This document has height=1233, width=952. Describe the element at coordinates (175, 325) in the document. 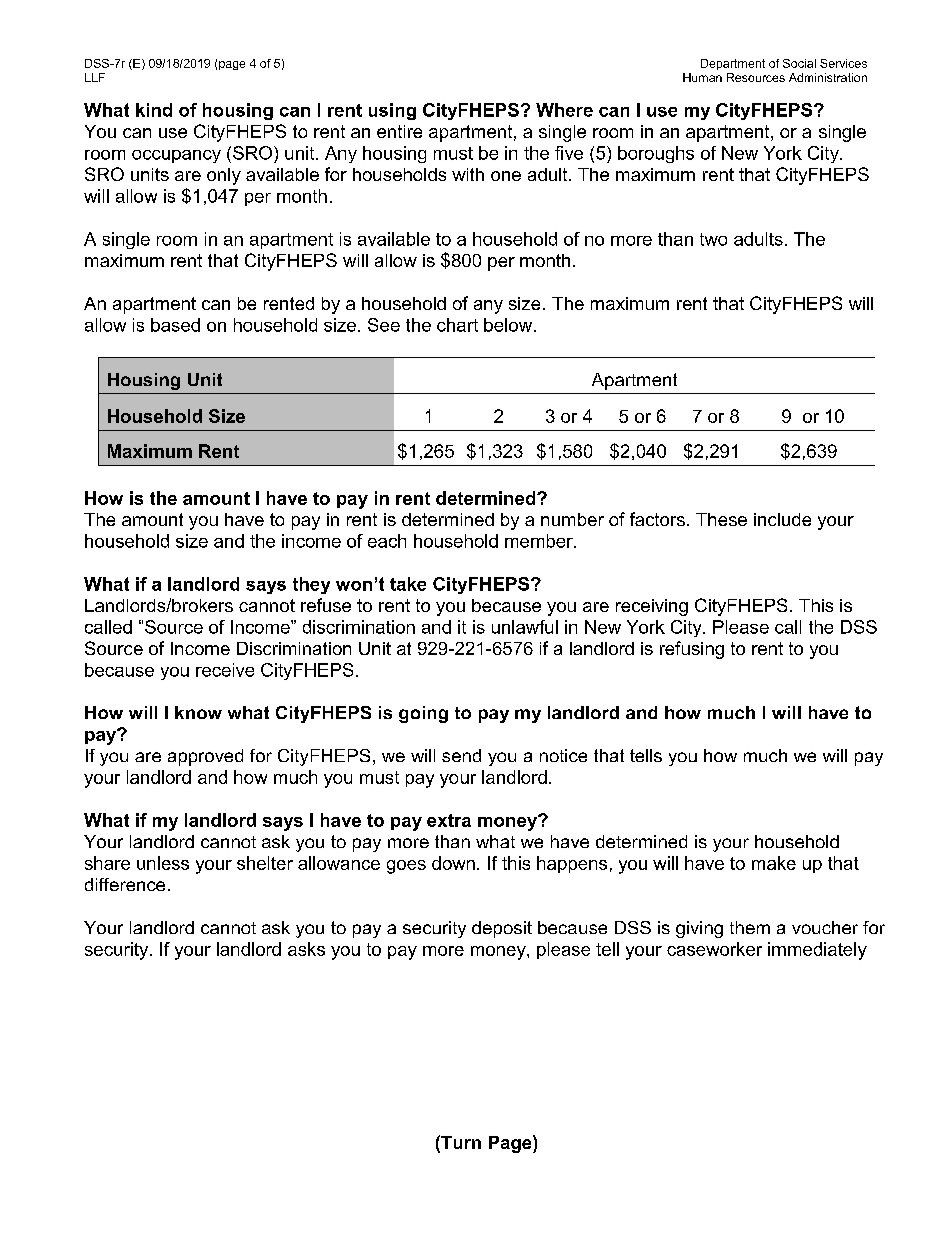

I see `based` at that location.
